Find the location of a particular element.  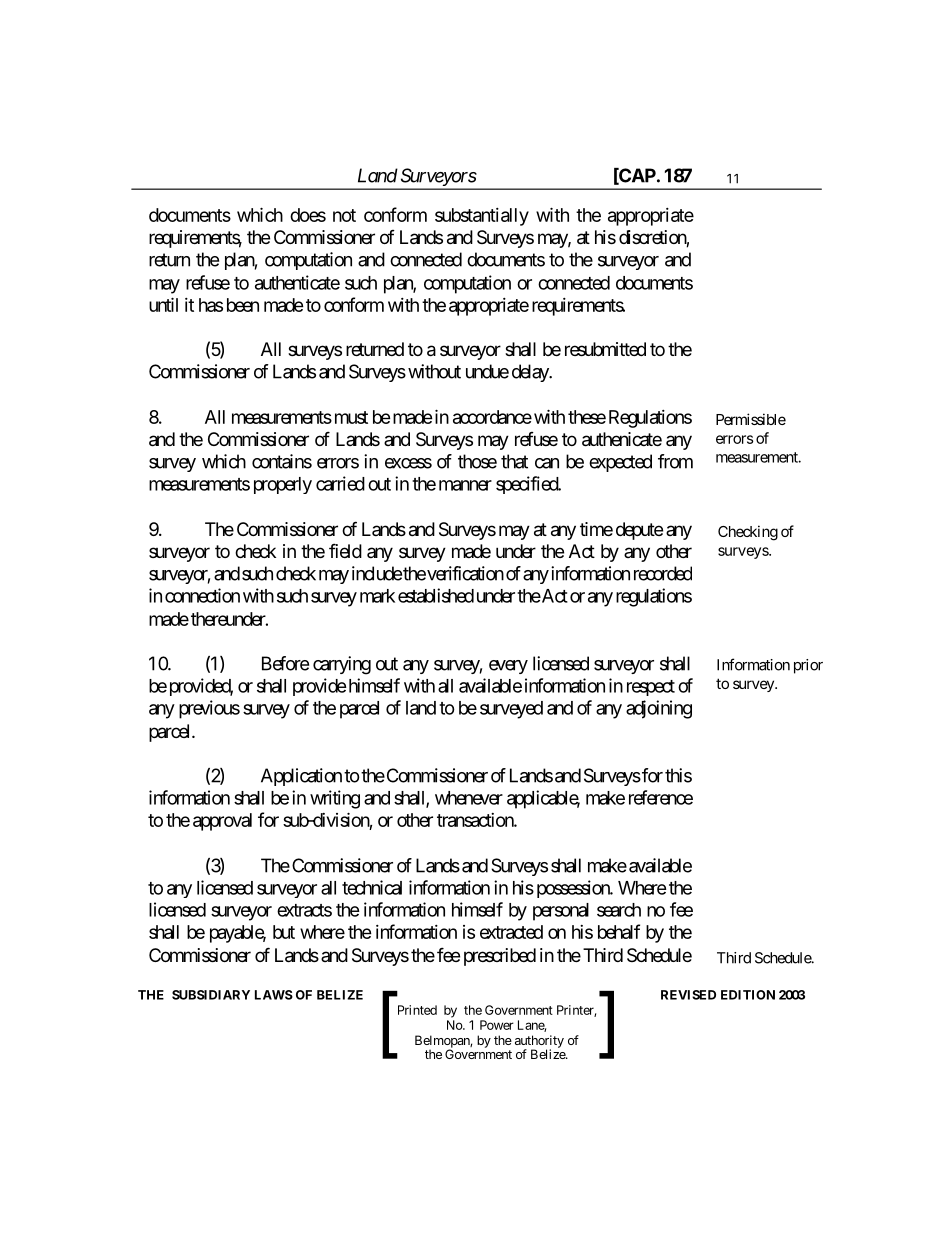

substantially is located at coordinates (482, 217).
